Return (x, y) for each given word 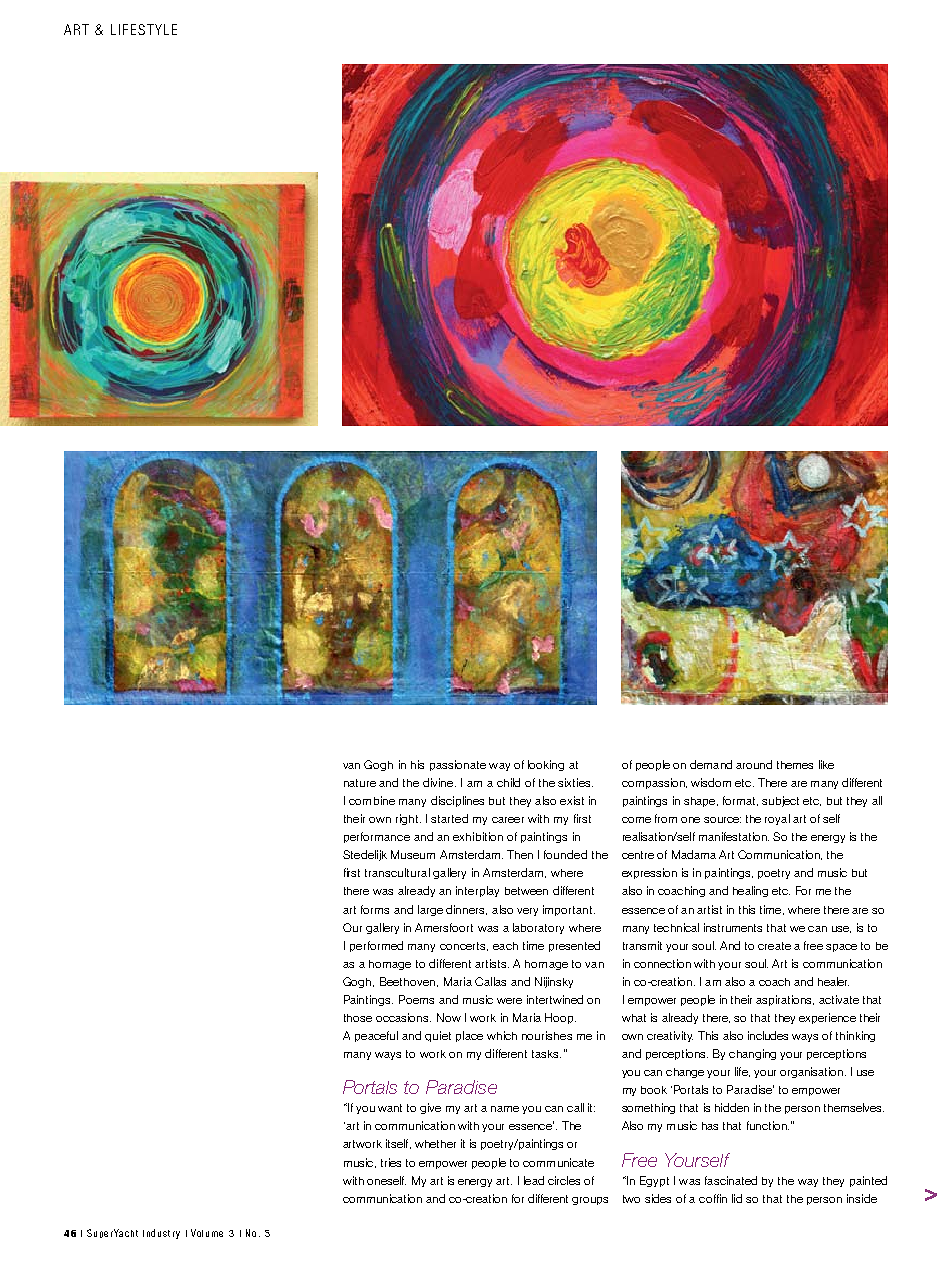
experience (827, 1018)
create (774, 946)
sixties (575, 782)
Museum (413, 854)
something (648, 1108)
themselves (854, 1107)
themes (795, 765)
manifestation (734, 836)
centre (638, 855)
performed (376, 946)
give (430, 1108)
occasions (403, 1017)
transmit (642, 945)
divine (439, 782)
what (634, 1018)
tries (391, 1162)
